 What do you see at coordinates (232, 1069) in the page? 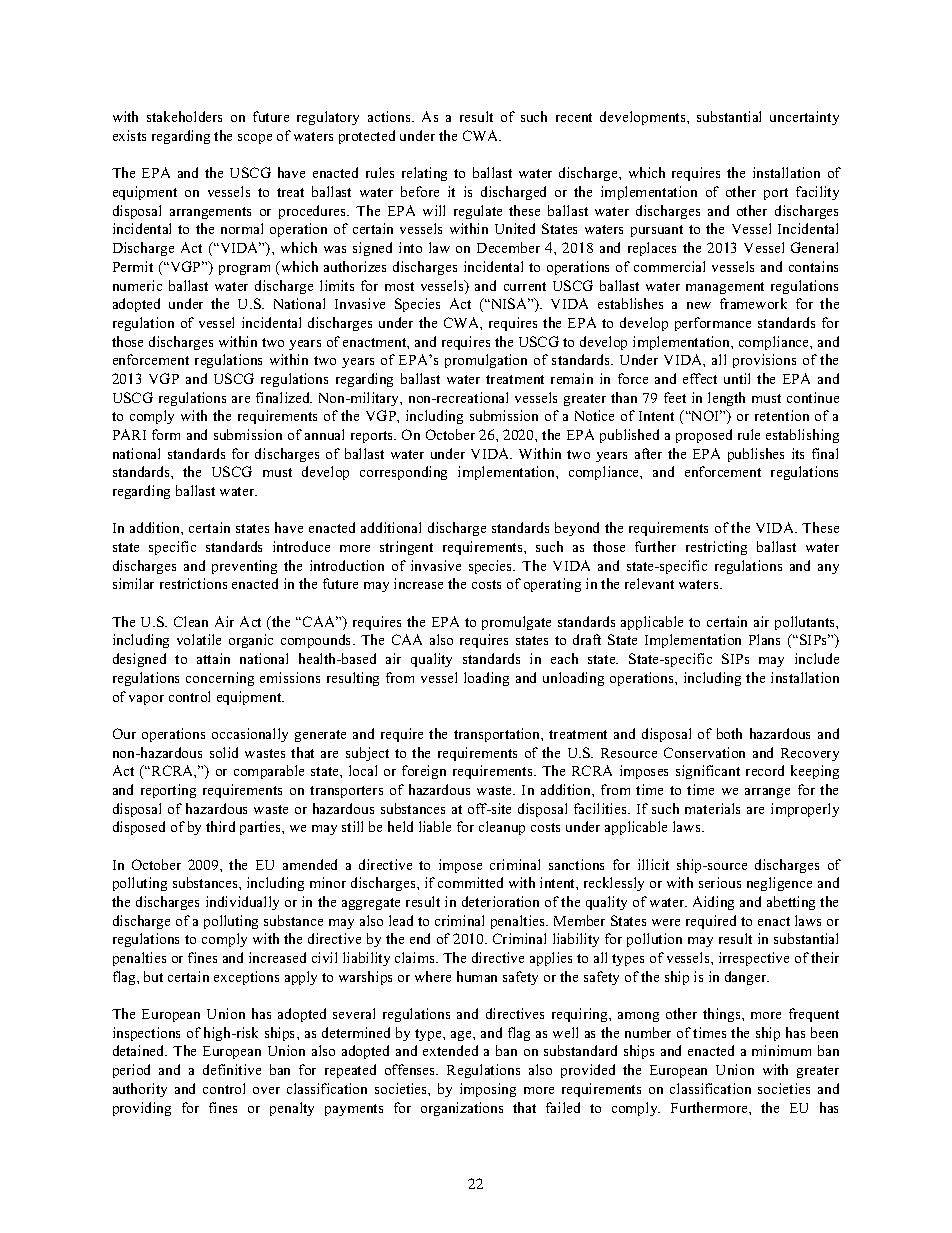
I see `definitive` at bounding box center [232, 1069].
